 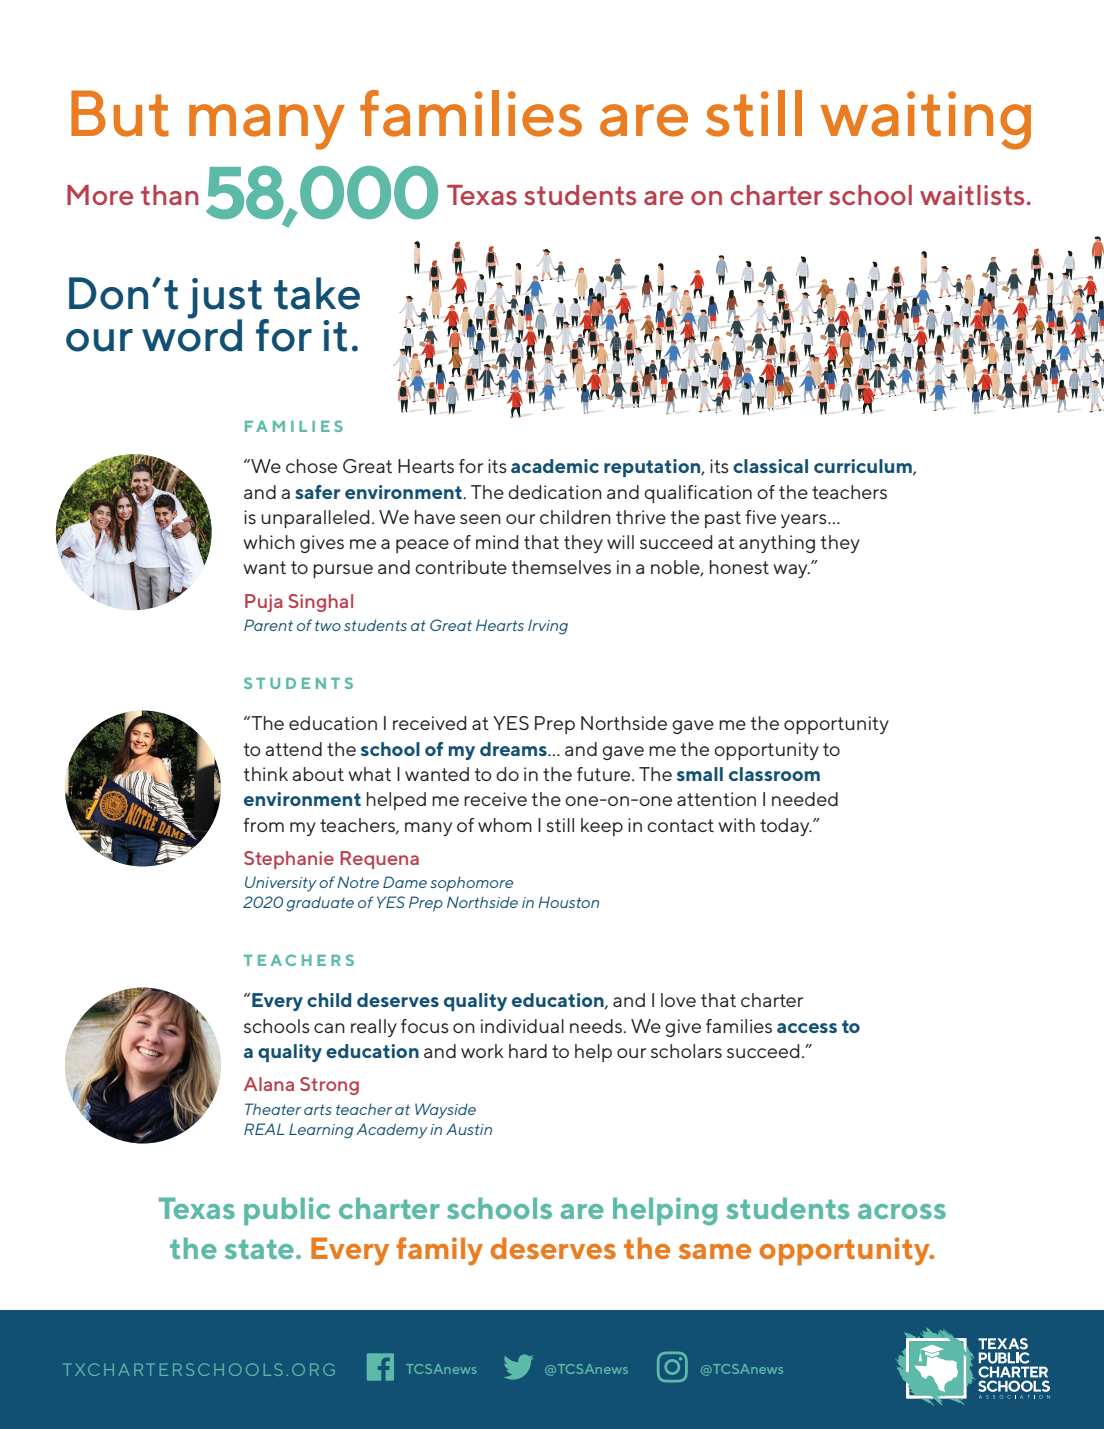 I want to click on future, so click(x=605, y=774).
